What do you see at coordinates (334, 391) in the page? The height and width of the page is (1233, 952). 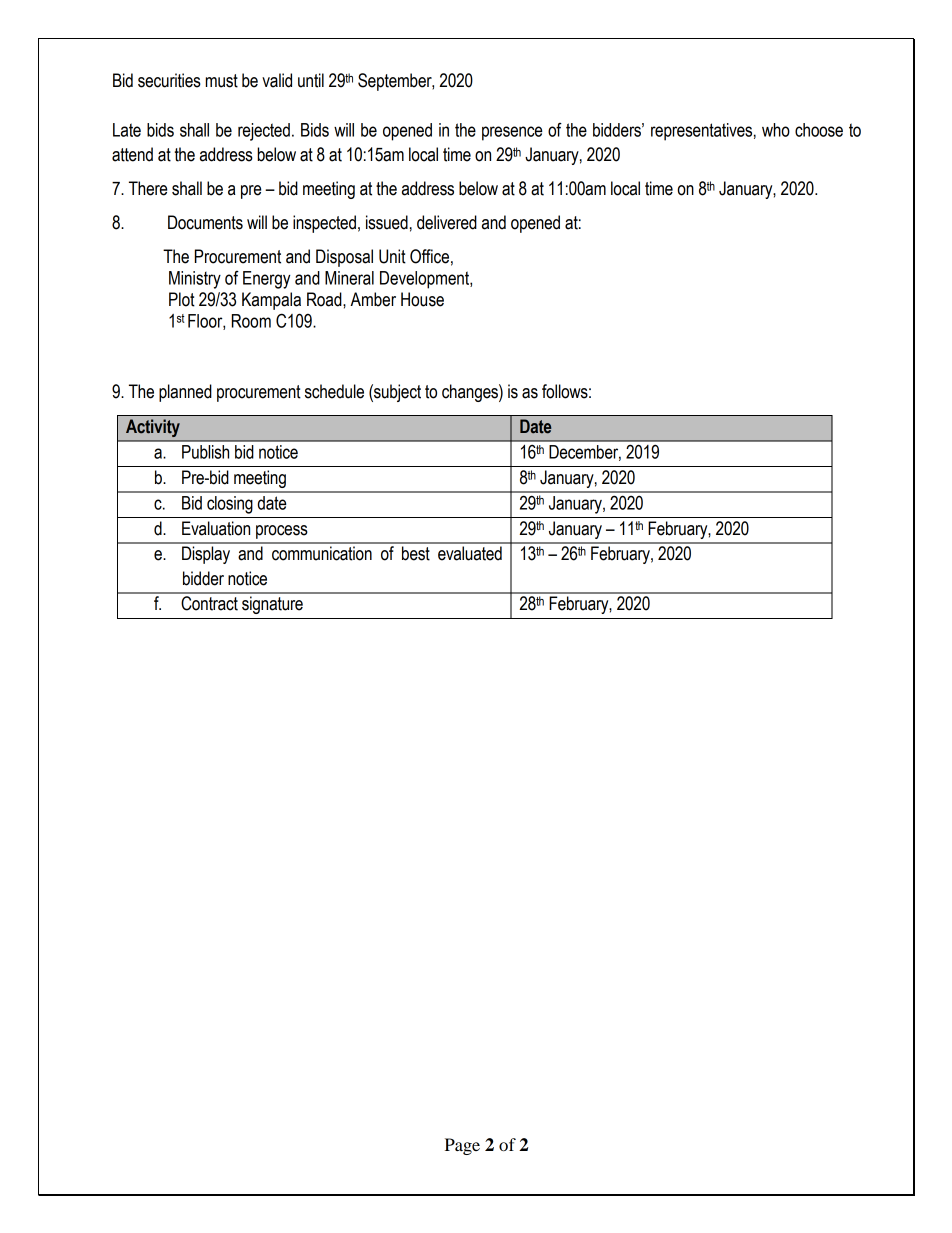 I see `schedule` at bounding box center [334, 391].
